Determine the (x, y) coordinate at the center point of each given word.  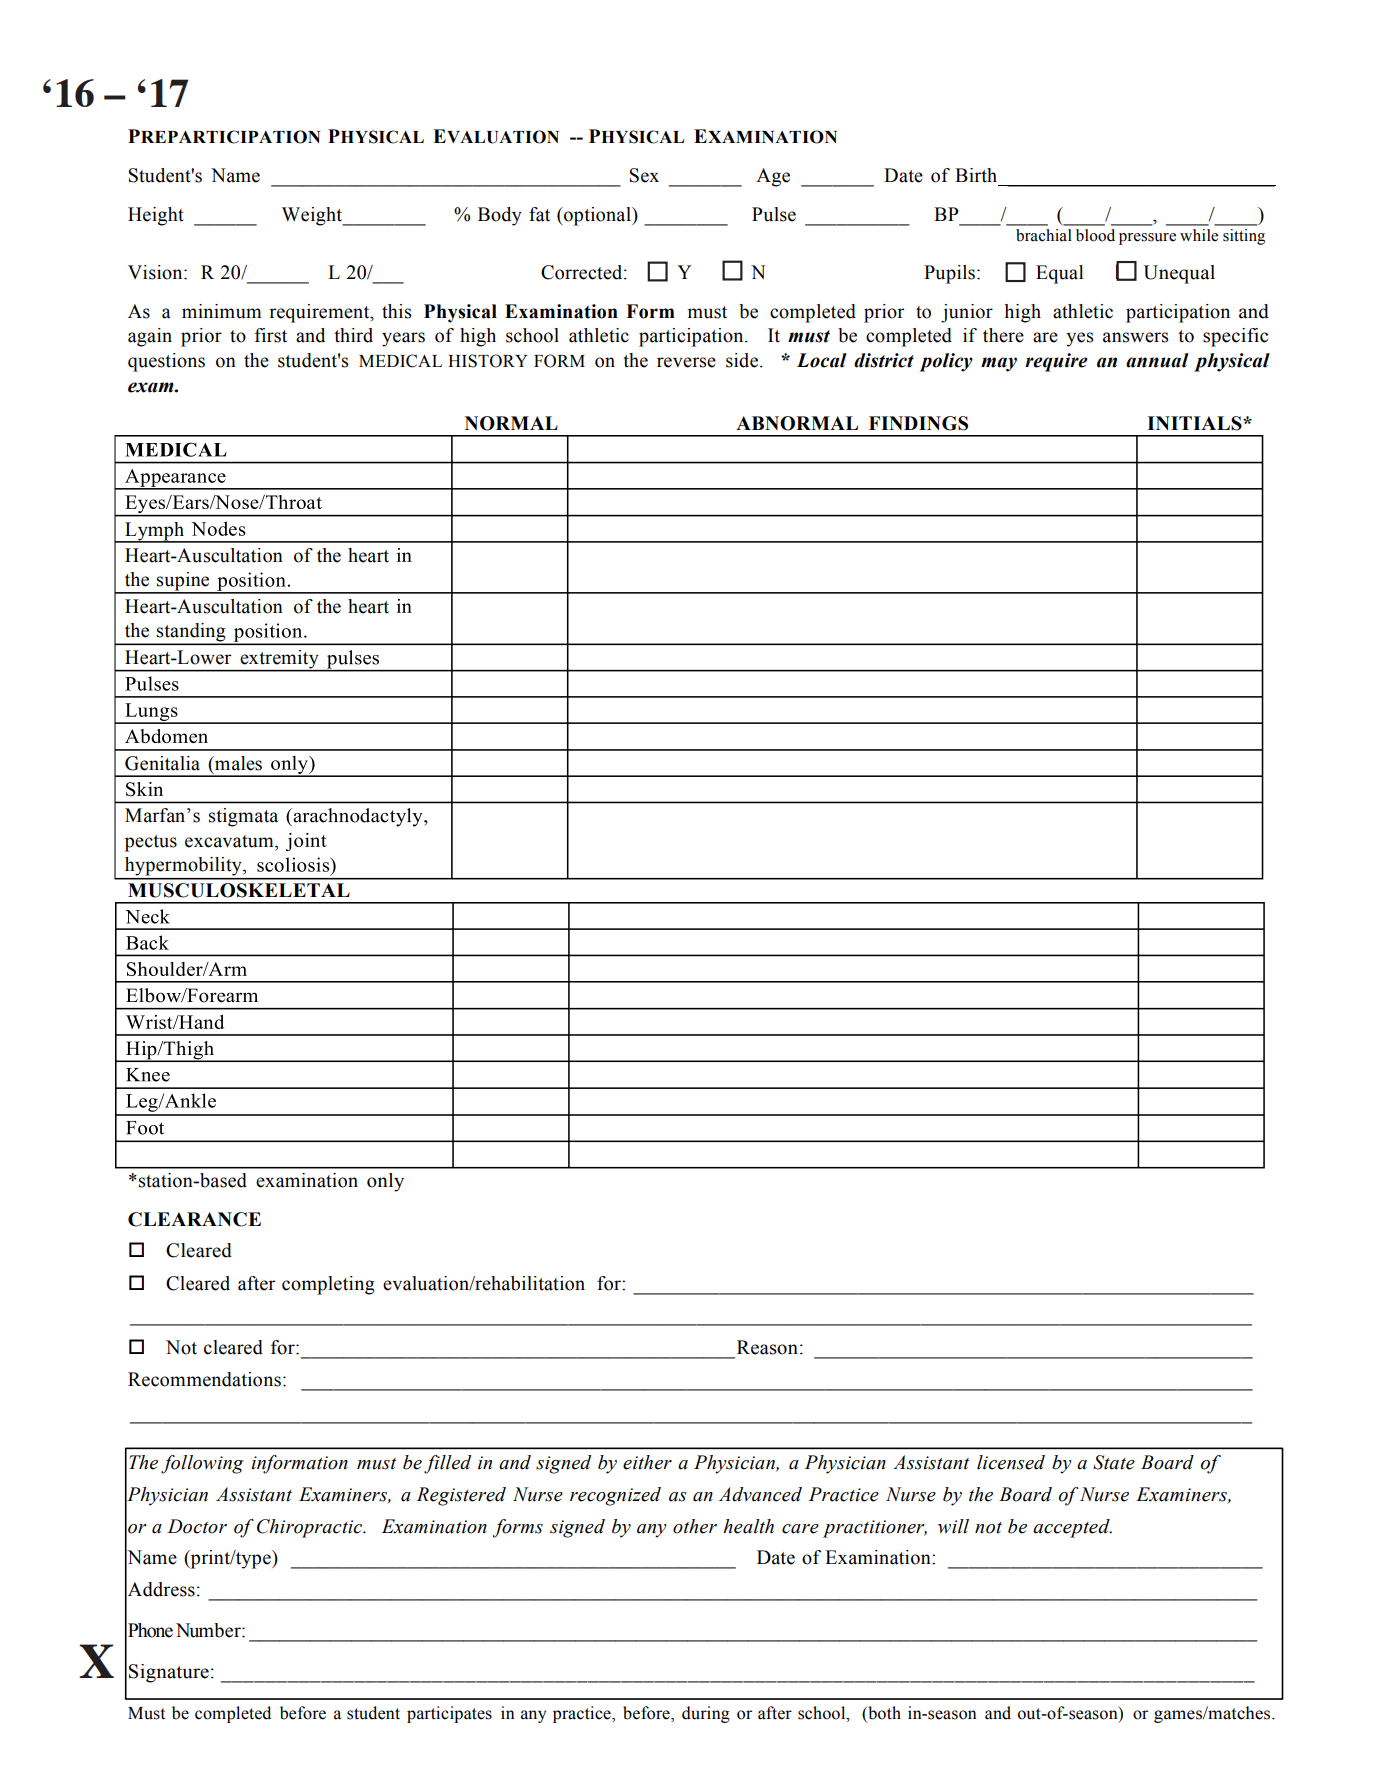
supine (183, 582)
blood (1095, 235)
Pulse (774, 214)
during (706, 1714)
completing (328, 1285)
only (385, 1182)
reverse (686, 362)
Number (209, 1630)
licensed (1011, 1462)
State (1114, 1462)
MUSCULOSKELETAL (239, 890)
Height (156, 216)
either (647, 1462)
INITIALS (1195, 423)
